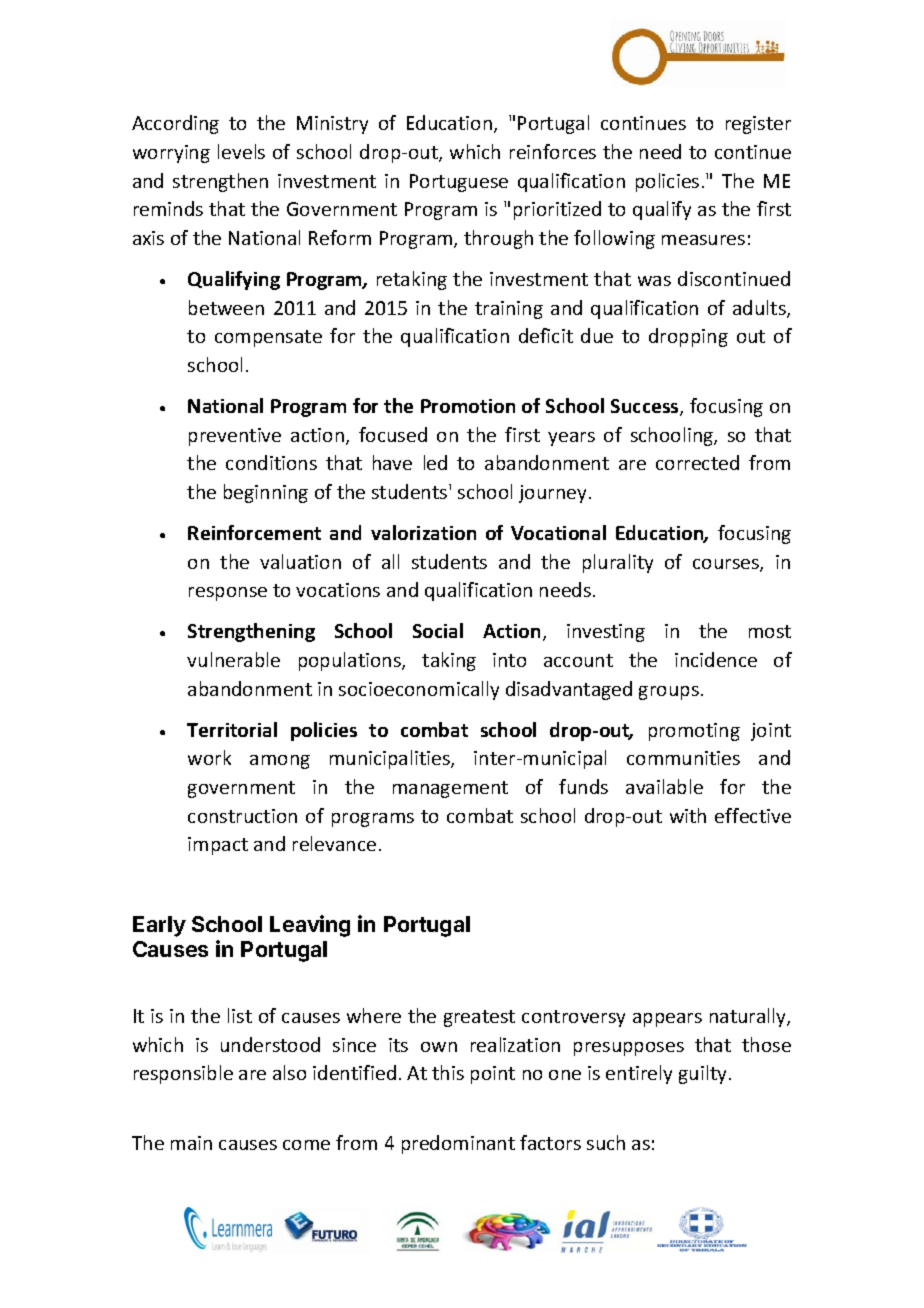  What do you see at coordinates (459, 183) in the image?
I see `Portuguese` at bounding box center [459, 183].
